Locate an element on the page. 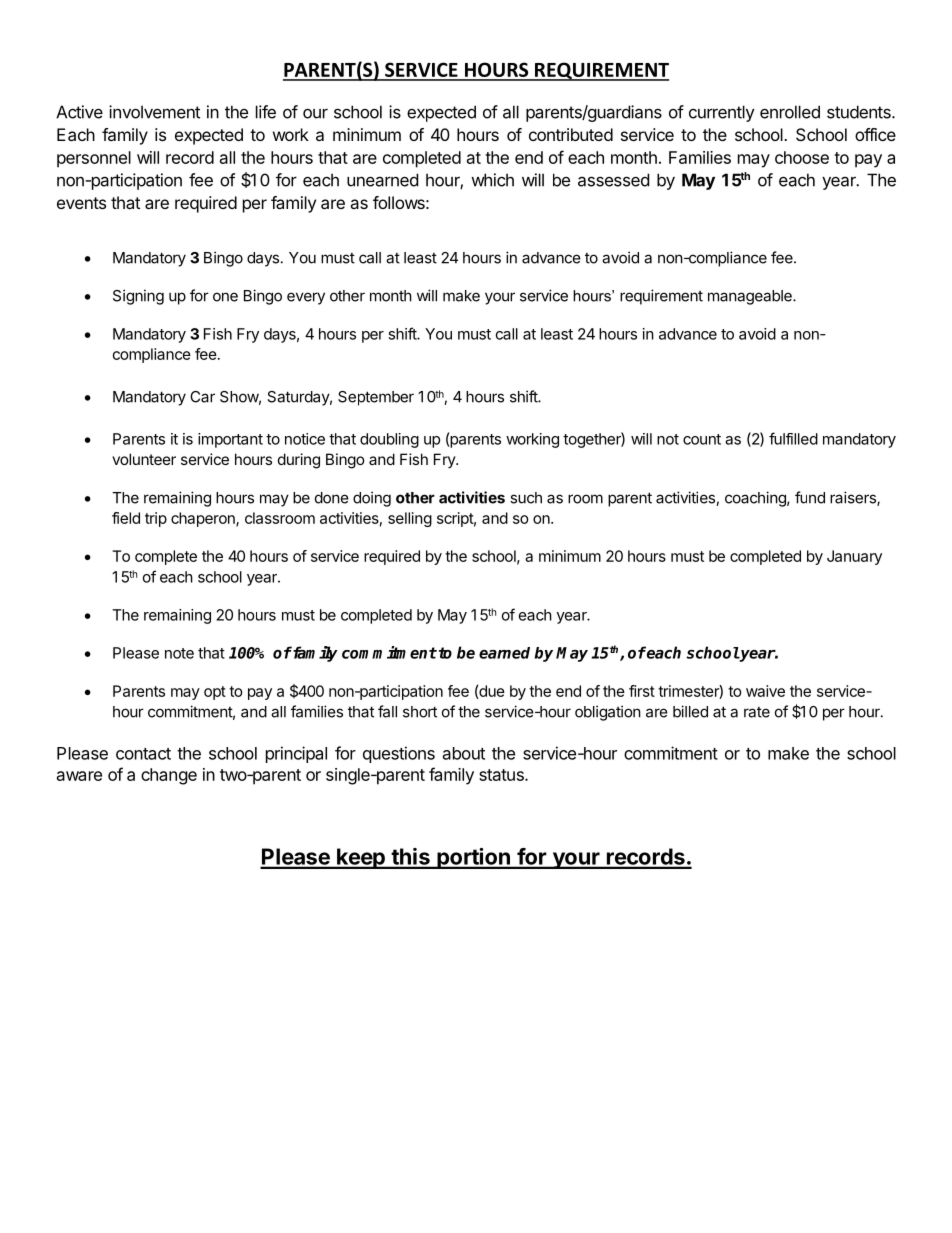 Image resolution: width=952 pixels, height=1233 pixels. selling is located at coordinates (410, 519).
